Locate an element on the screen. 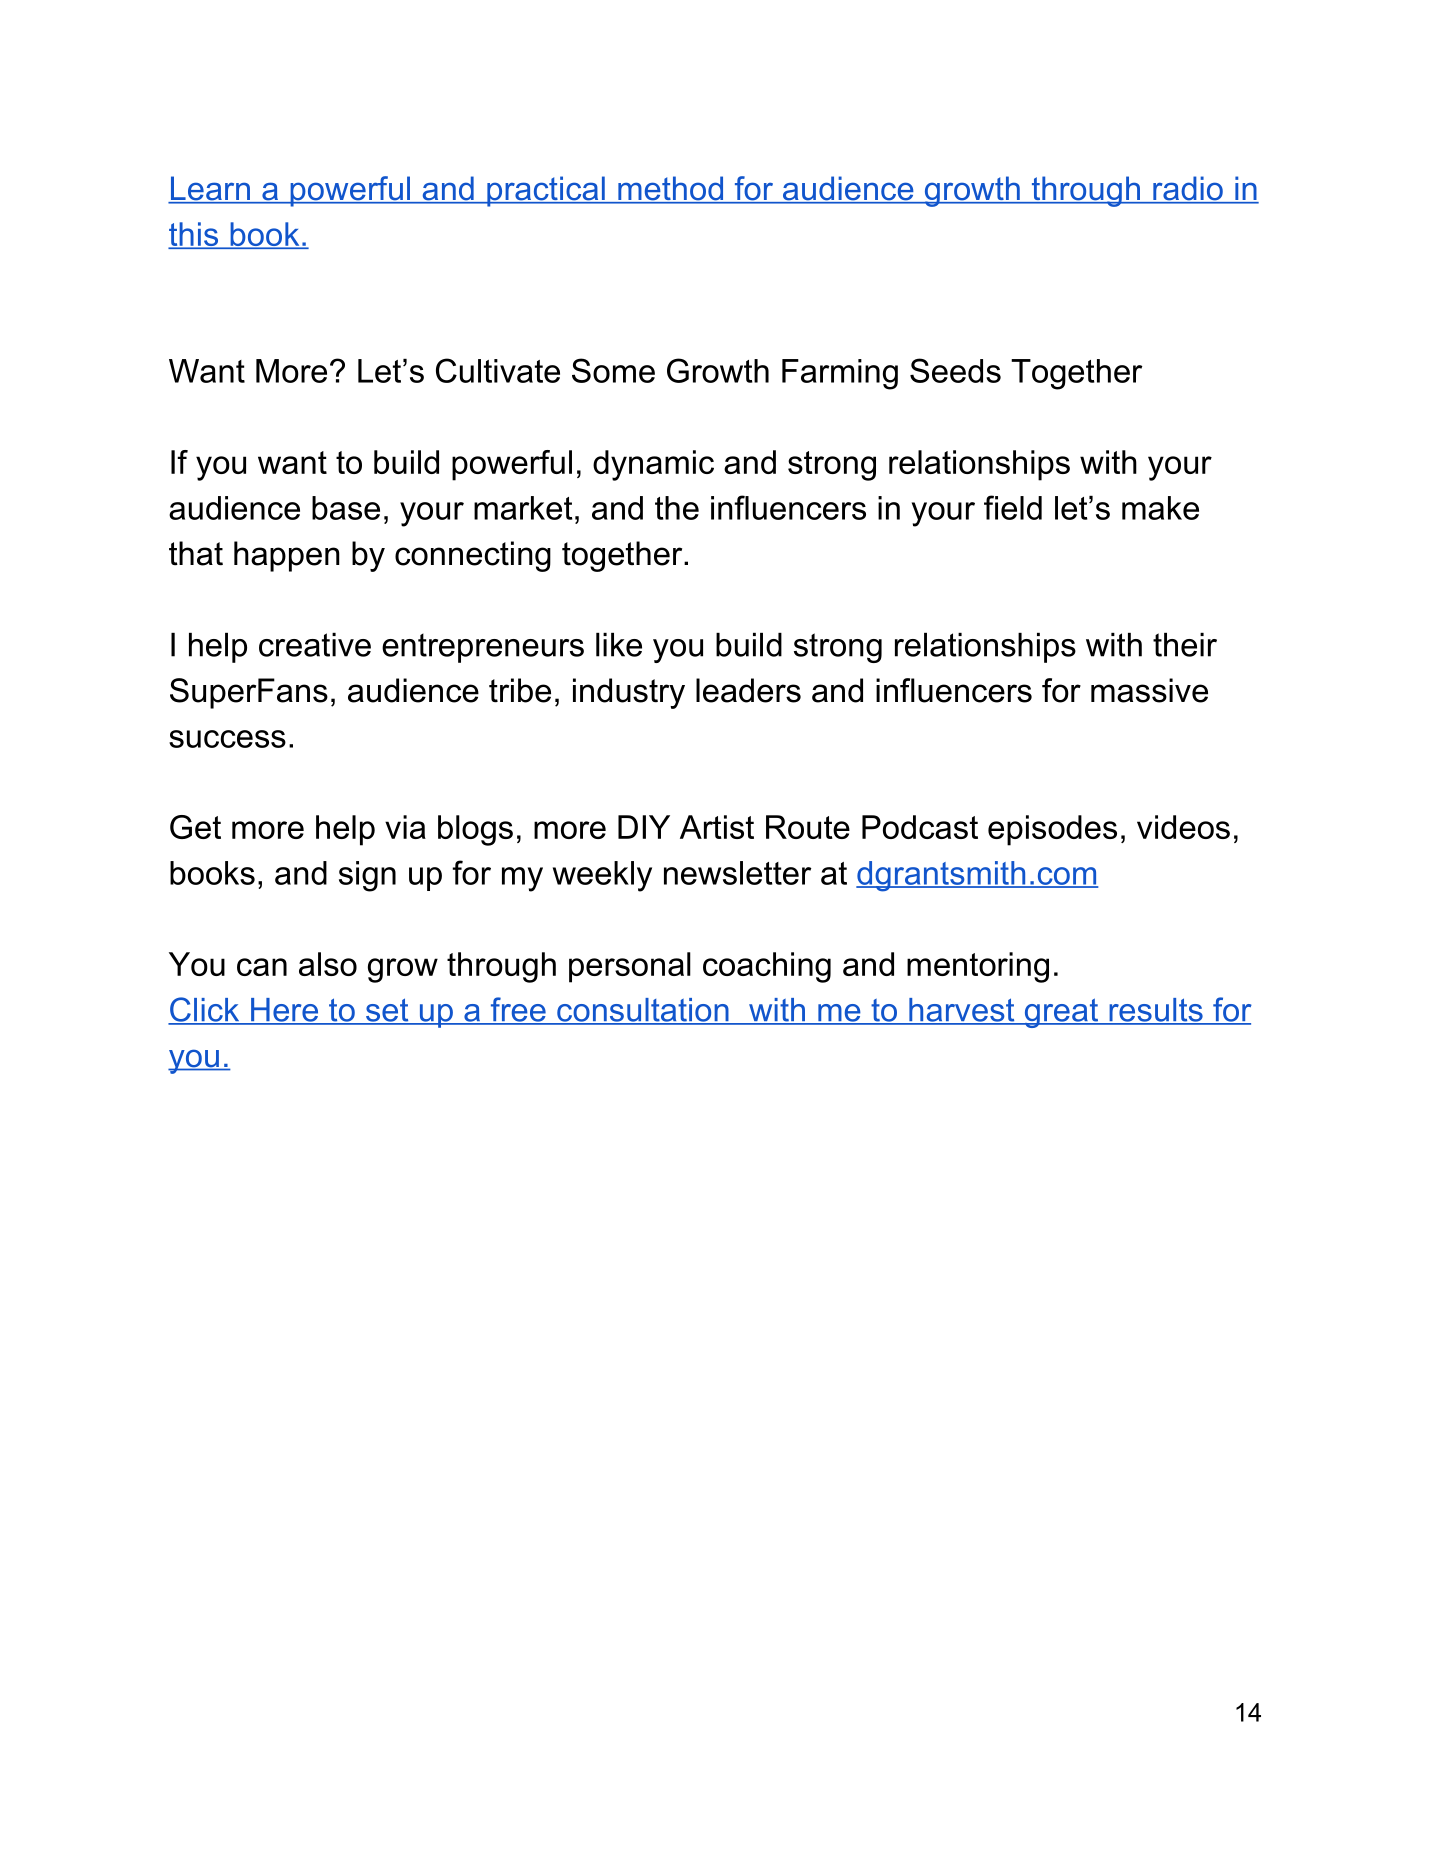  radio is located at coordinates (1188, 189).
